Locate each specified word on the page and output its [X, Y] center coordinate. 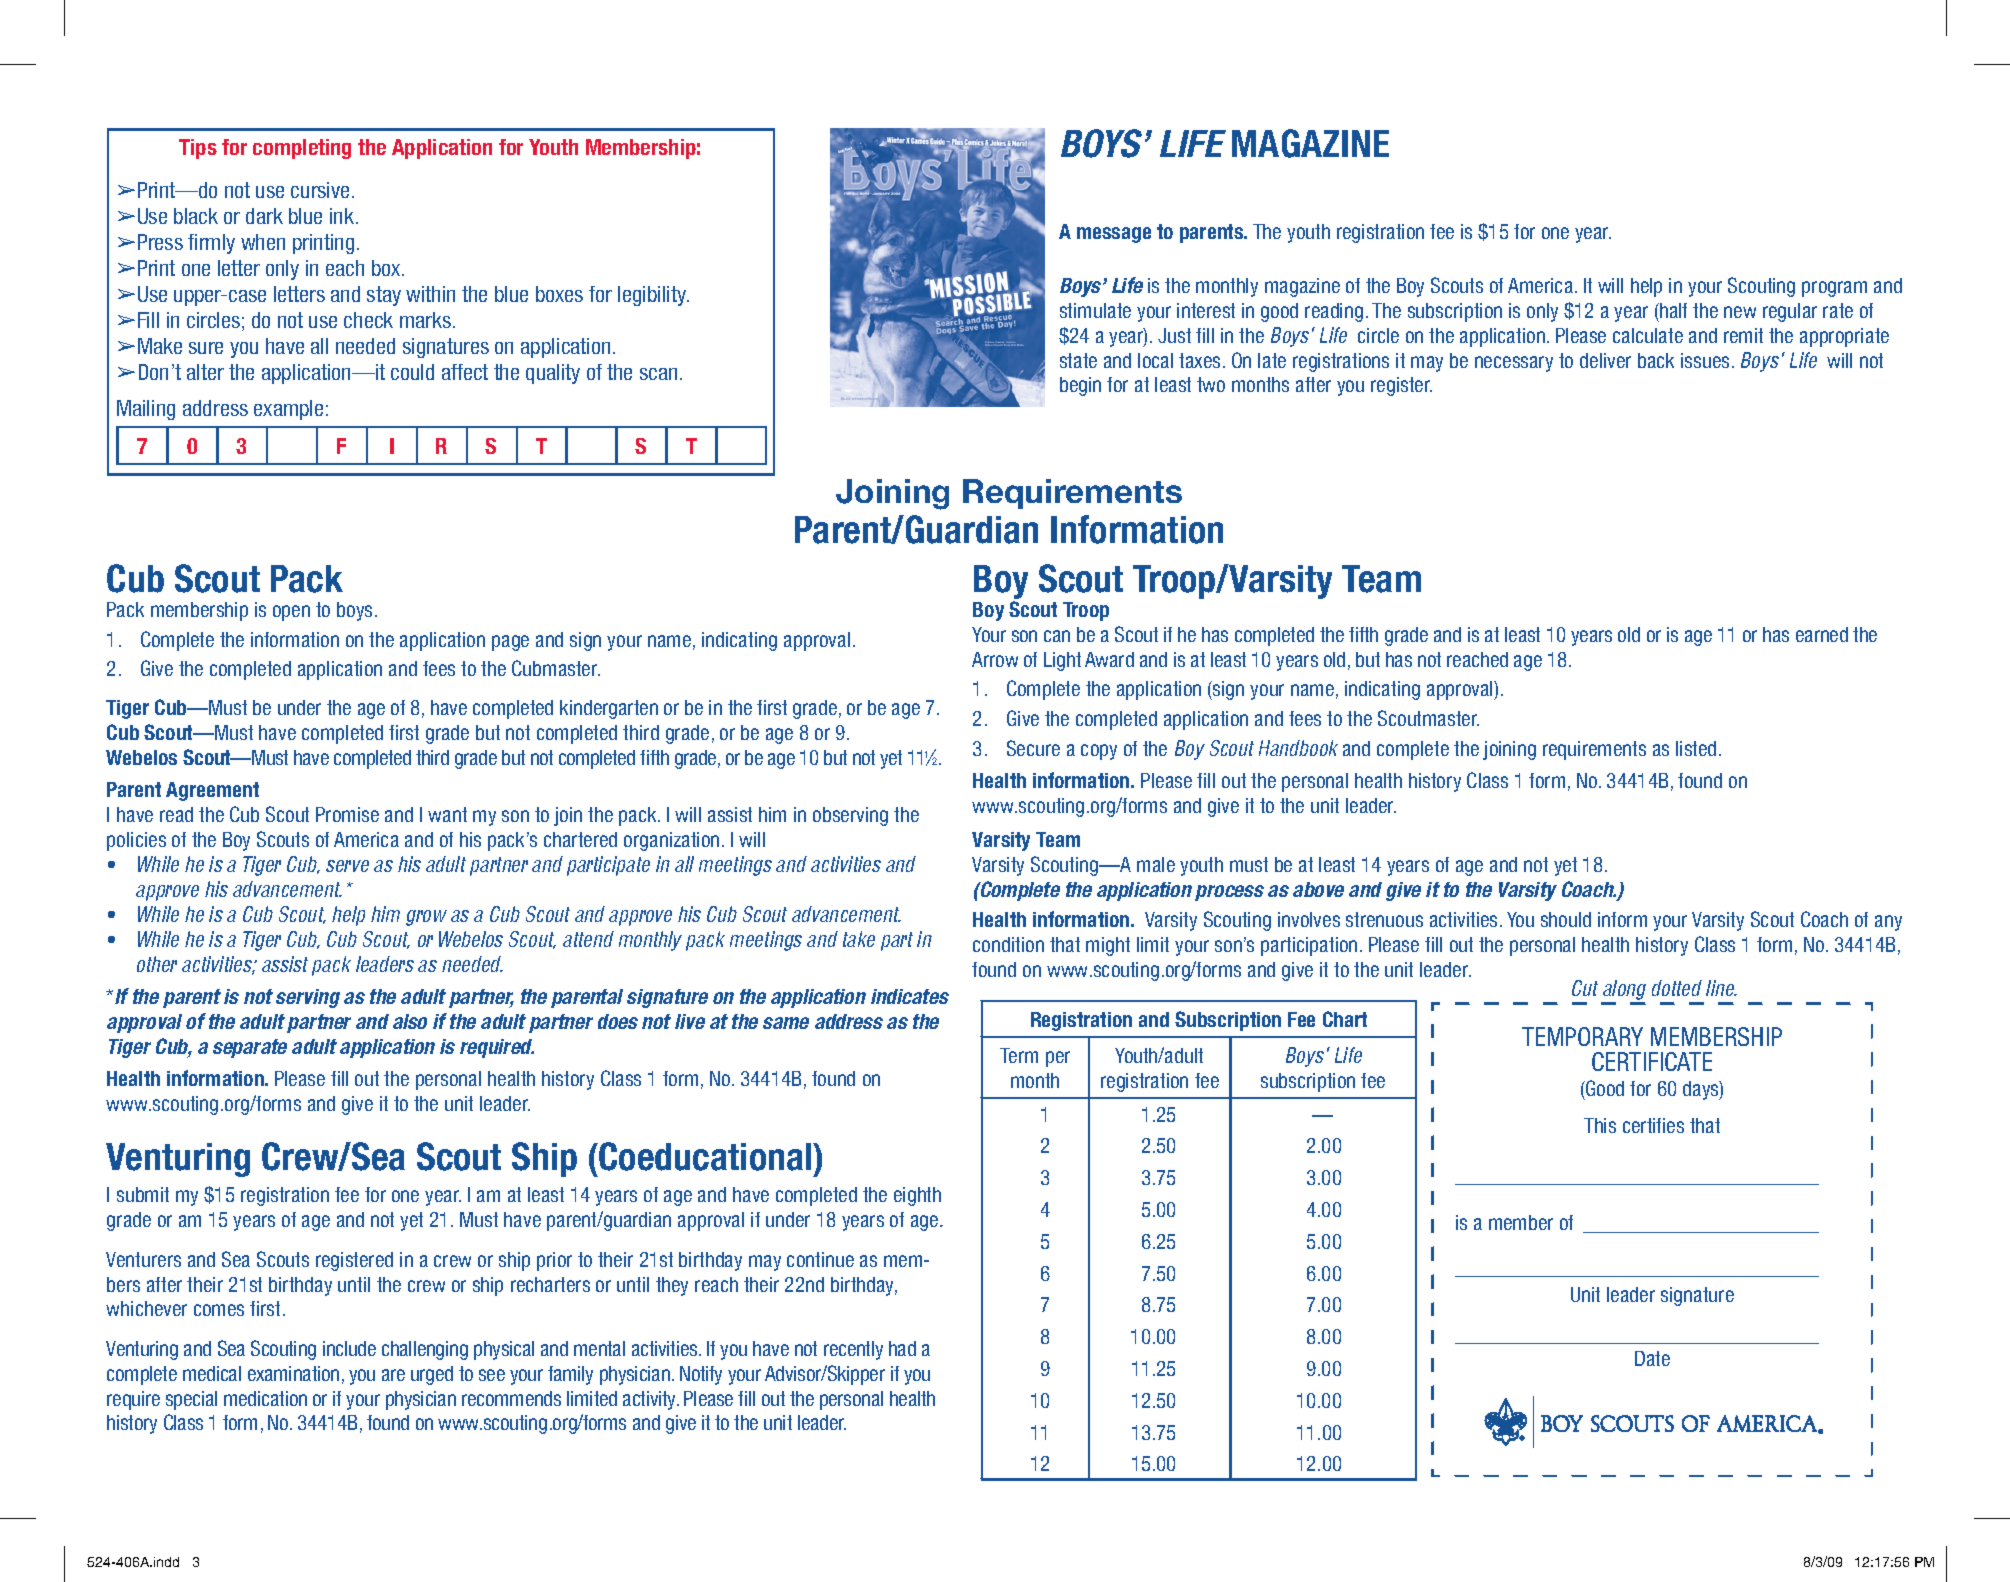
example [288, 410]
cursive [320, 190]
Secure [1033, 748]
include [349, 1348]
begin [1080, 386]
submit [143, 1194]
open [291, 613]
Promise [347, 814]
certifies [1653, 1125]
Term [1019, 1055]
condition [1008, 944]
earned [1822, 634]
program [1834, 289]
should [1566, 919]
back [1656, 360]
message [1114, 235]
